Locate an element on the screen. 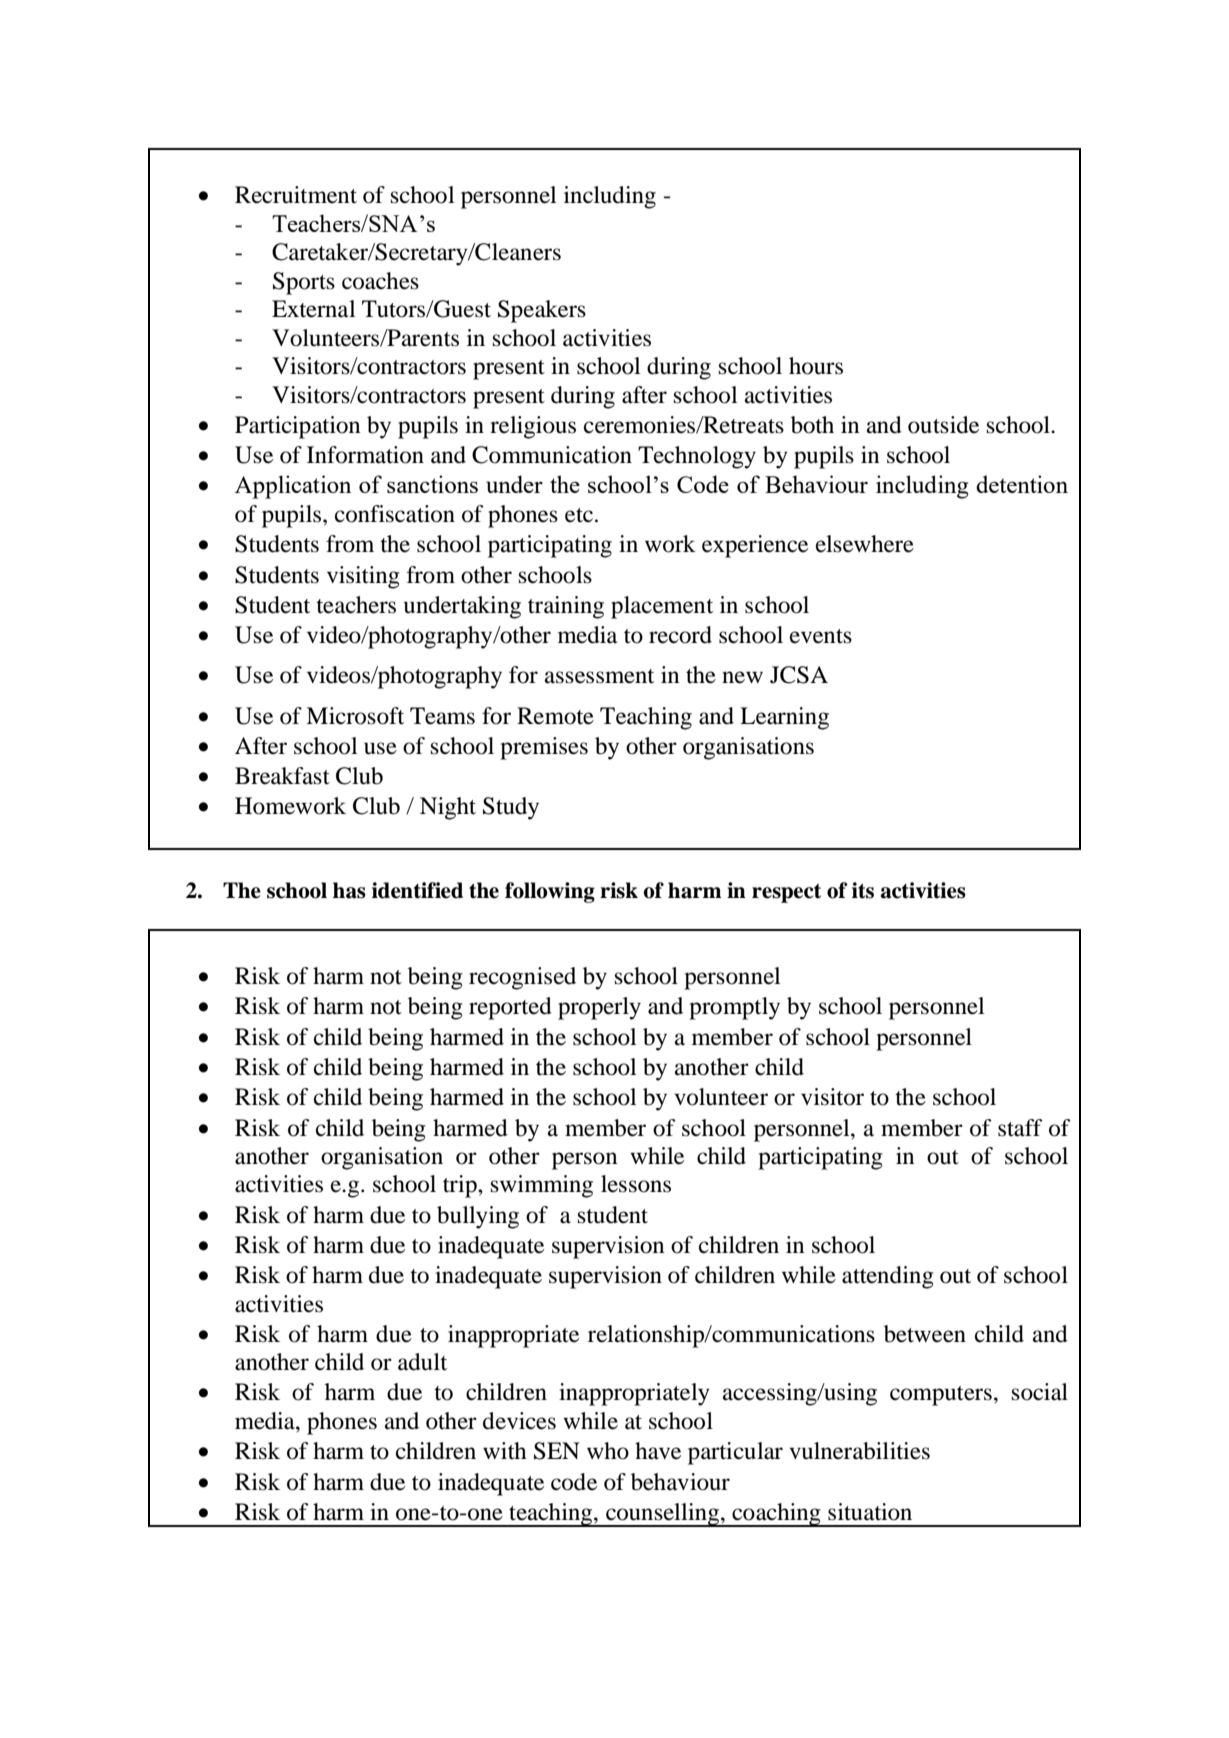  following is located at coordinates (550, 892).
